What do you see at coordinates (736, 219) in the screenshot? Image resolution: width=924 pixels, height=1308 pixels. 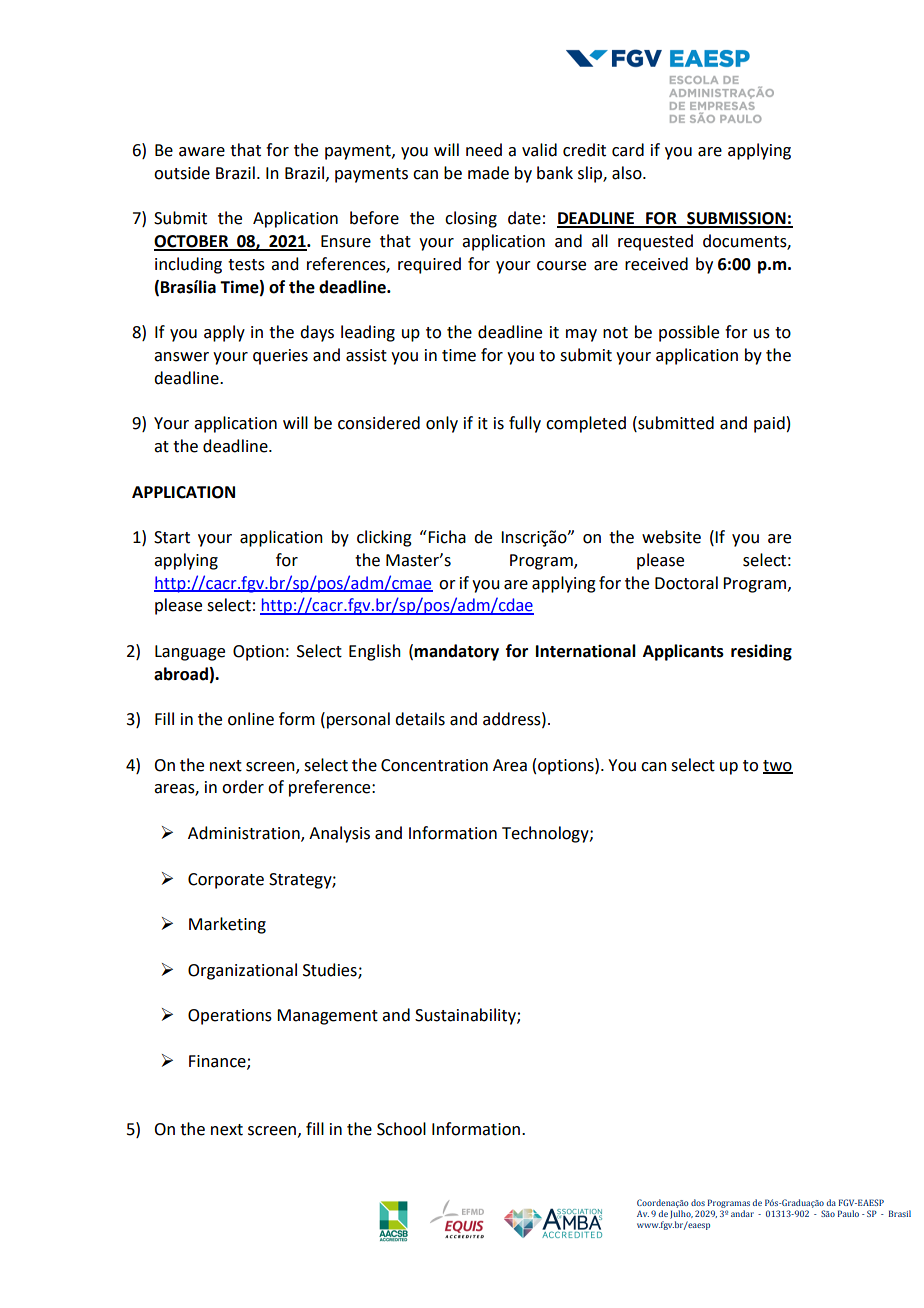 I see `SUBMISSION` at bounding box center [736, 219].
